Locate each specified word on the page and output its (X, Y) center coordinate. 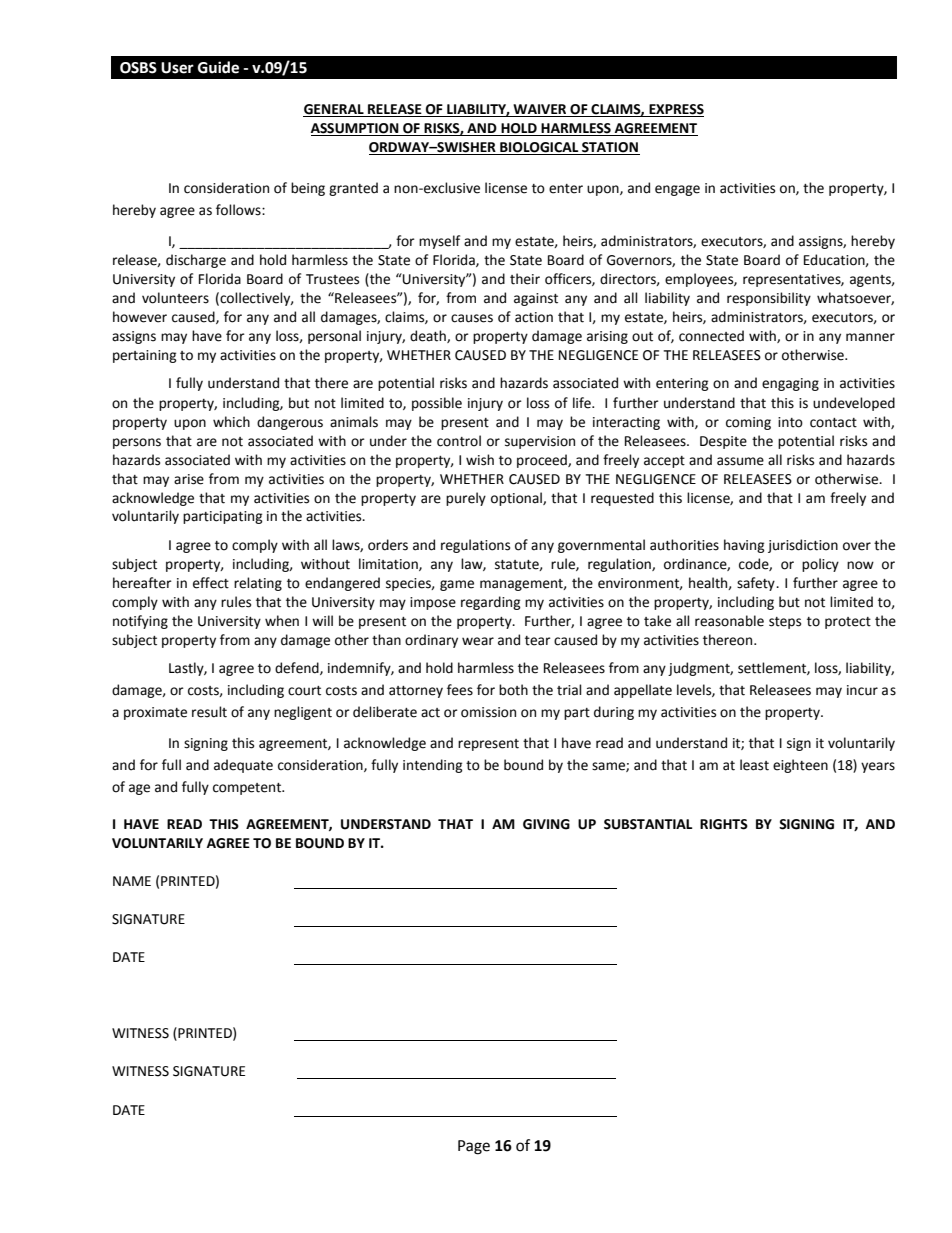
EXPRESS (675, 110)
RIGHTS (724, 824)
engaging (790, 384)
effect (211, 583)
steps (785, 623)
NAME (132, 881)
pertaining (145, 356)
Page (474, 1147)
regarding (491, 603)
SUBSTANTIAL (648, 824)
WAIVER (540, 110)
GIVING (546, 824)
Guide (218, 67)
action (534, 317)
